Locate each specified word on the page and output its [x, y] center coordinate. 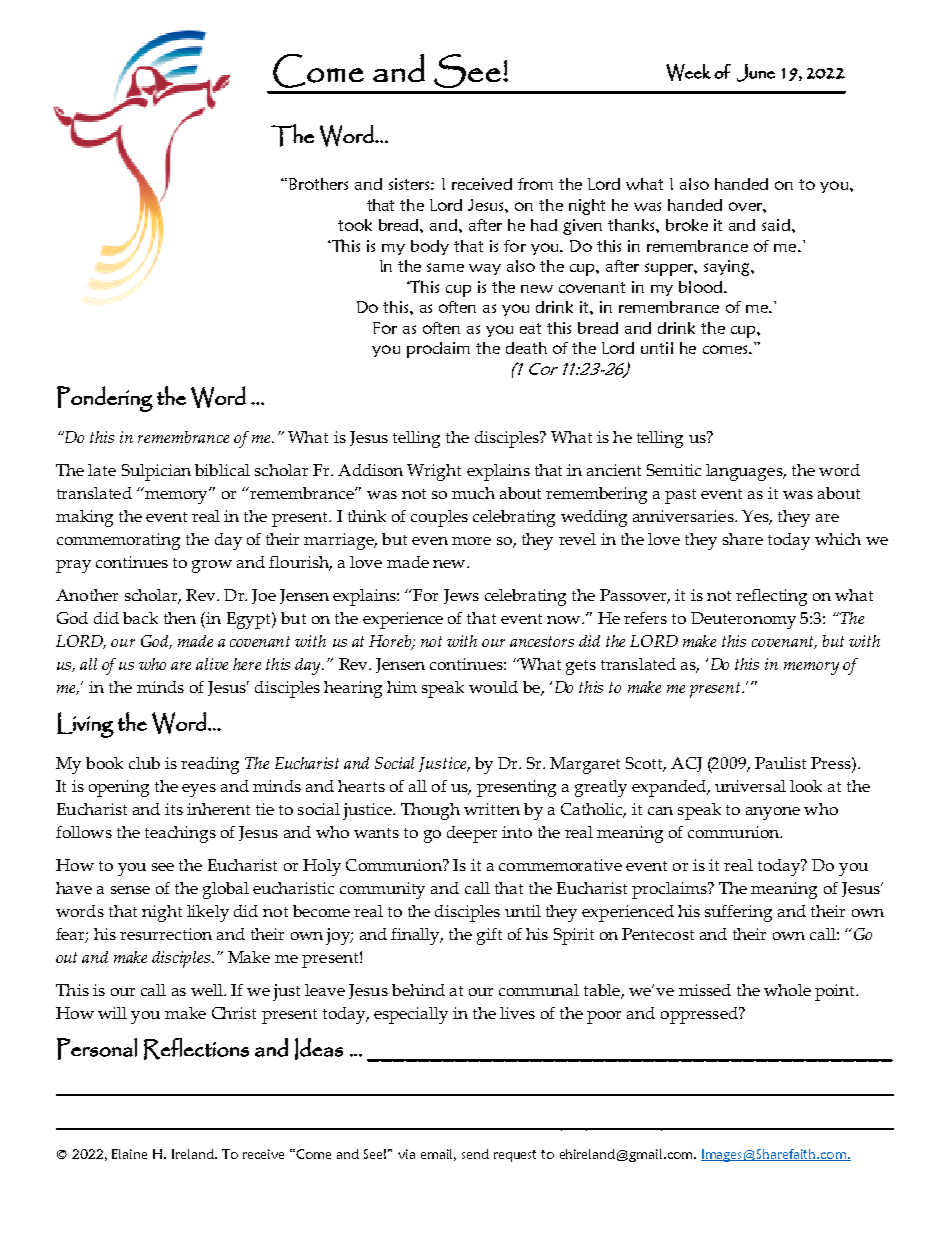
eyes [199, 790]
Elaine [129, 1154]
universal [750, 786]
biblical [222, 470]
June [756, 73]
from [535, 184]
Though [430, 811]
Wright [434, 472]
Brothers [318, 184]
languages [745, 472]
